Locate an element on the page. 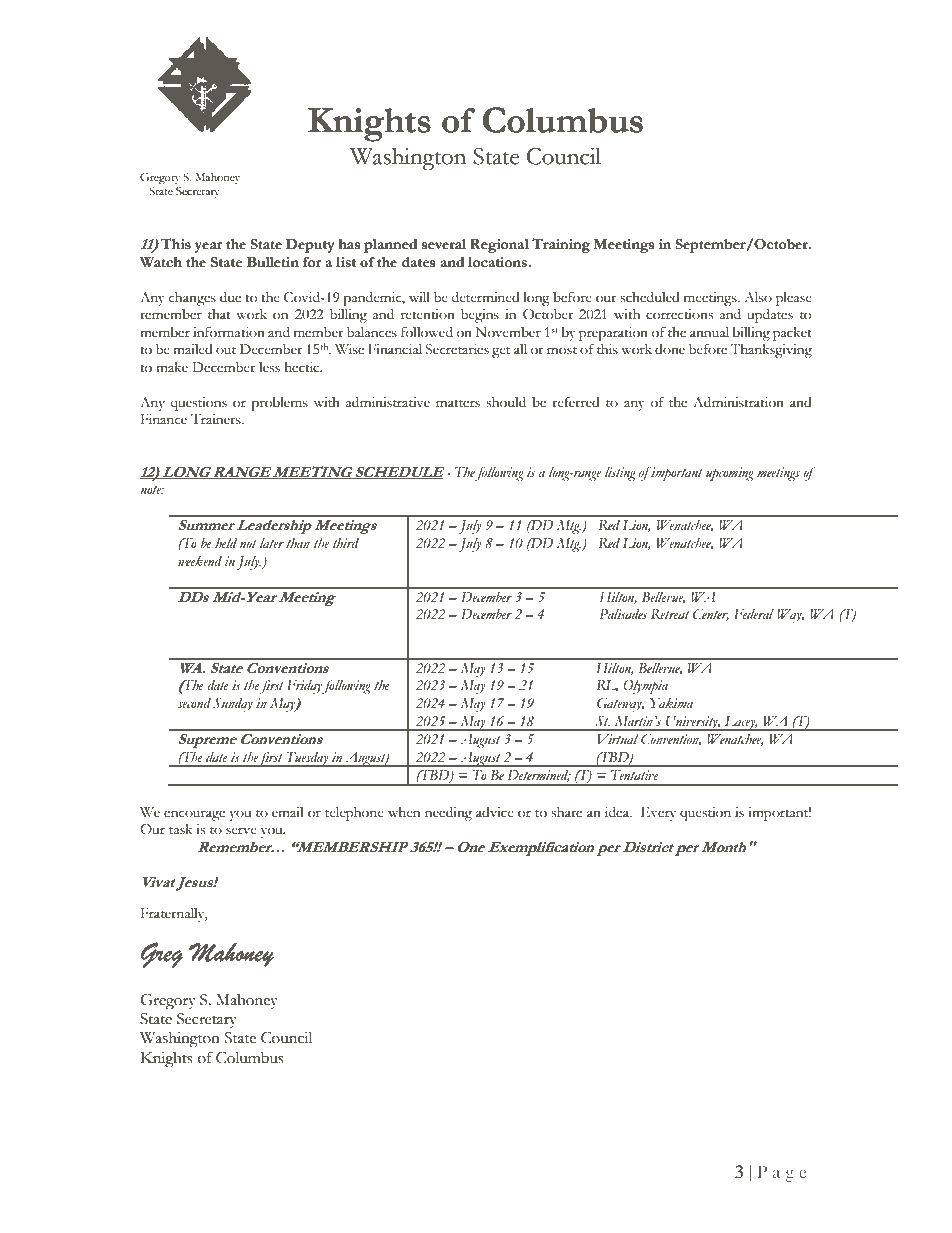 This document has height=1233, width=952. locations is located at coordinates (497, 262).
